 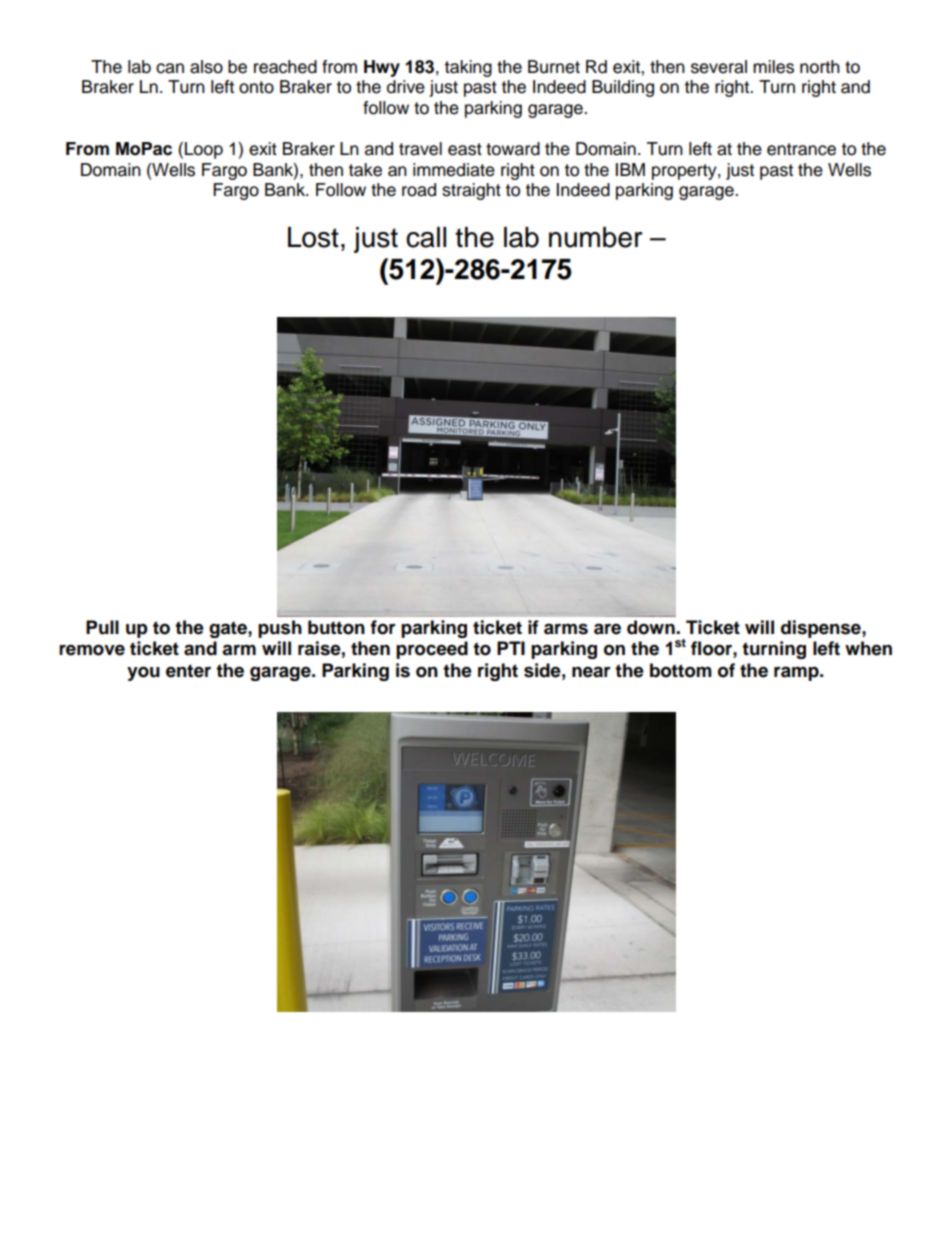 I want to click on call, so click(x=426, y=237).
